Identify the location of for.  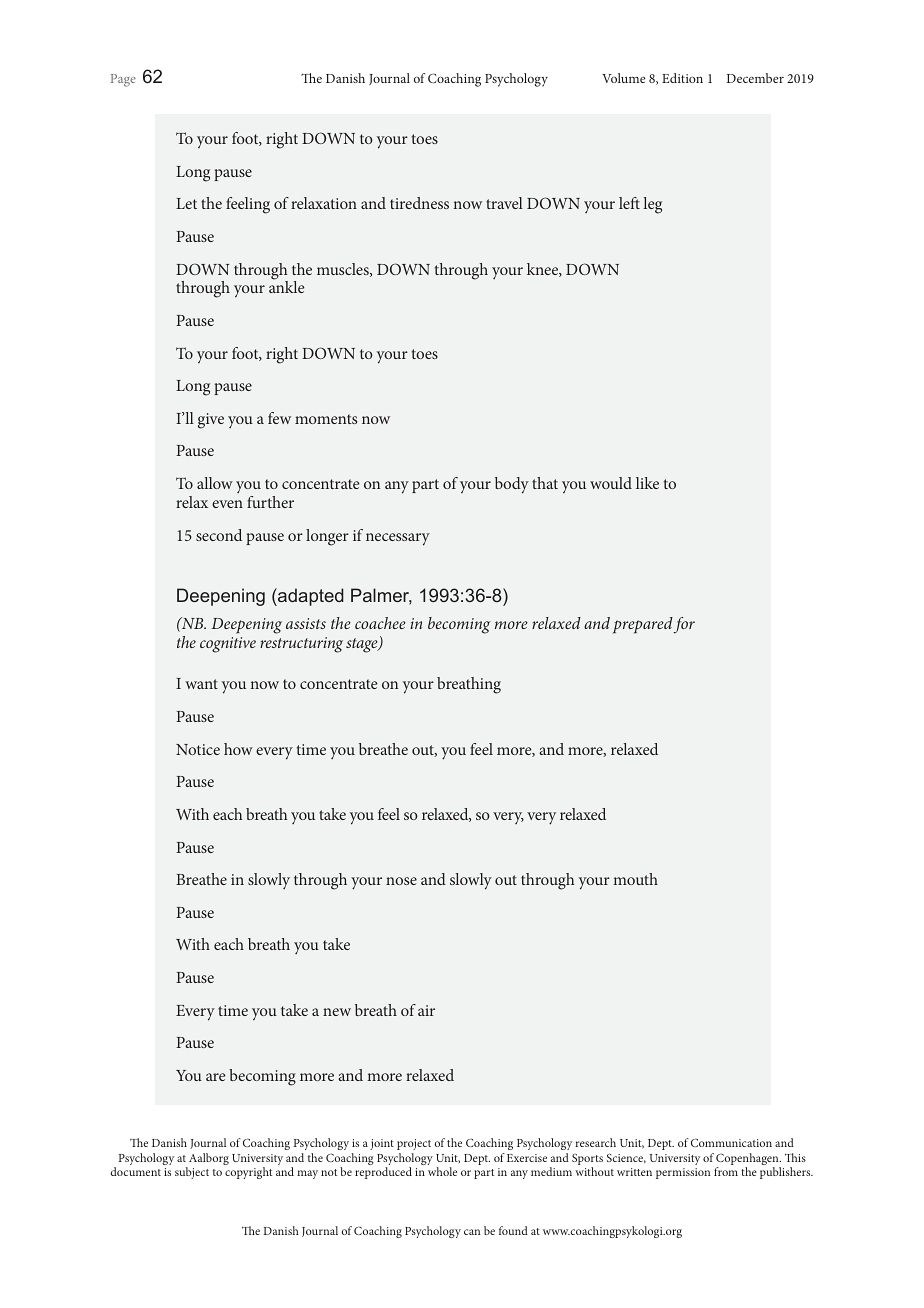
(684, 625).
